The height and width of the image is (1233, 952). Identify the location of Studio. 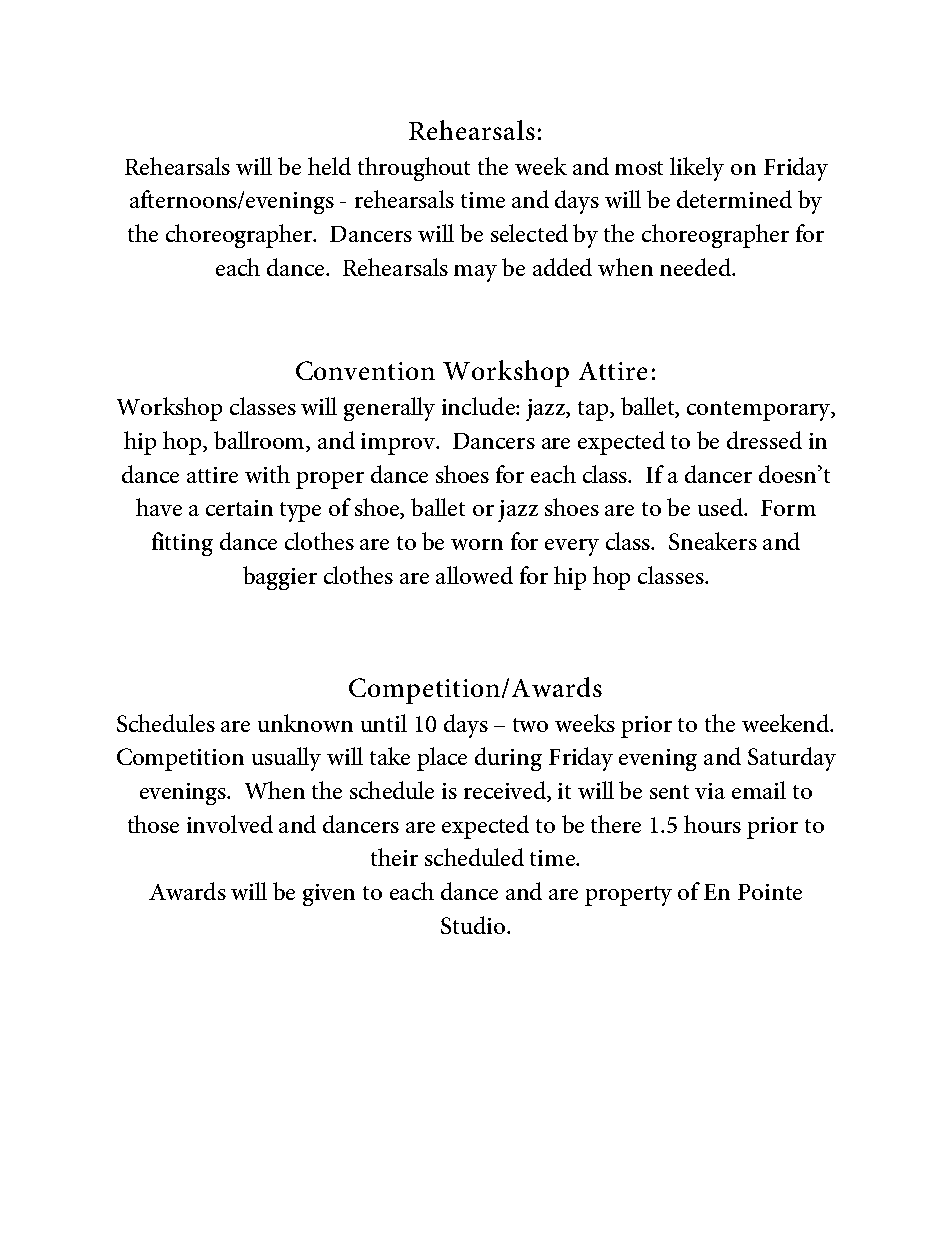
(474, 925).
